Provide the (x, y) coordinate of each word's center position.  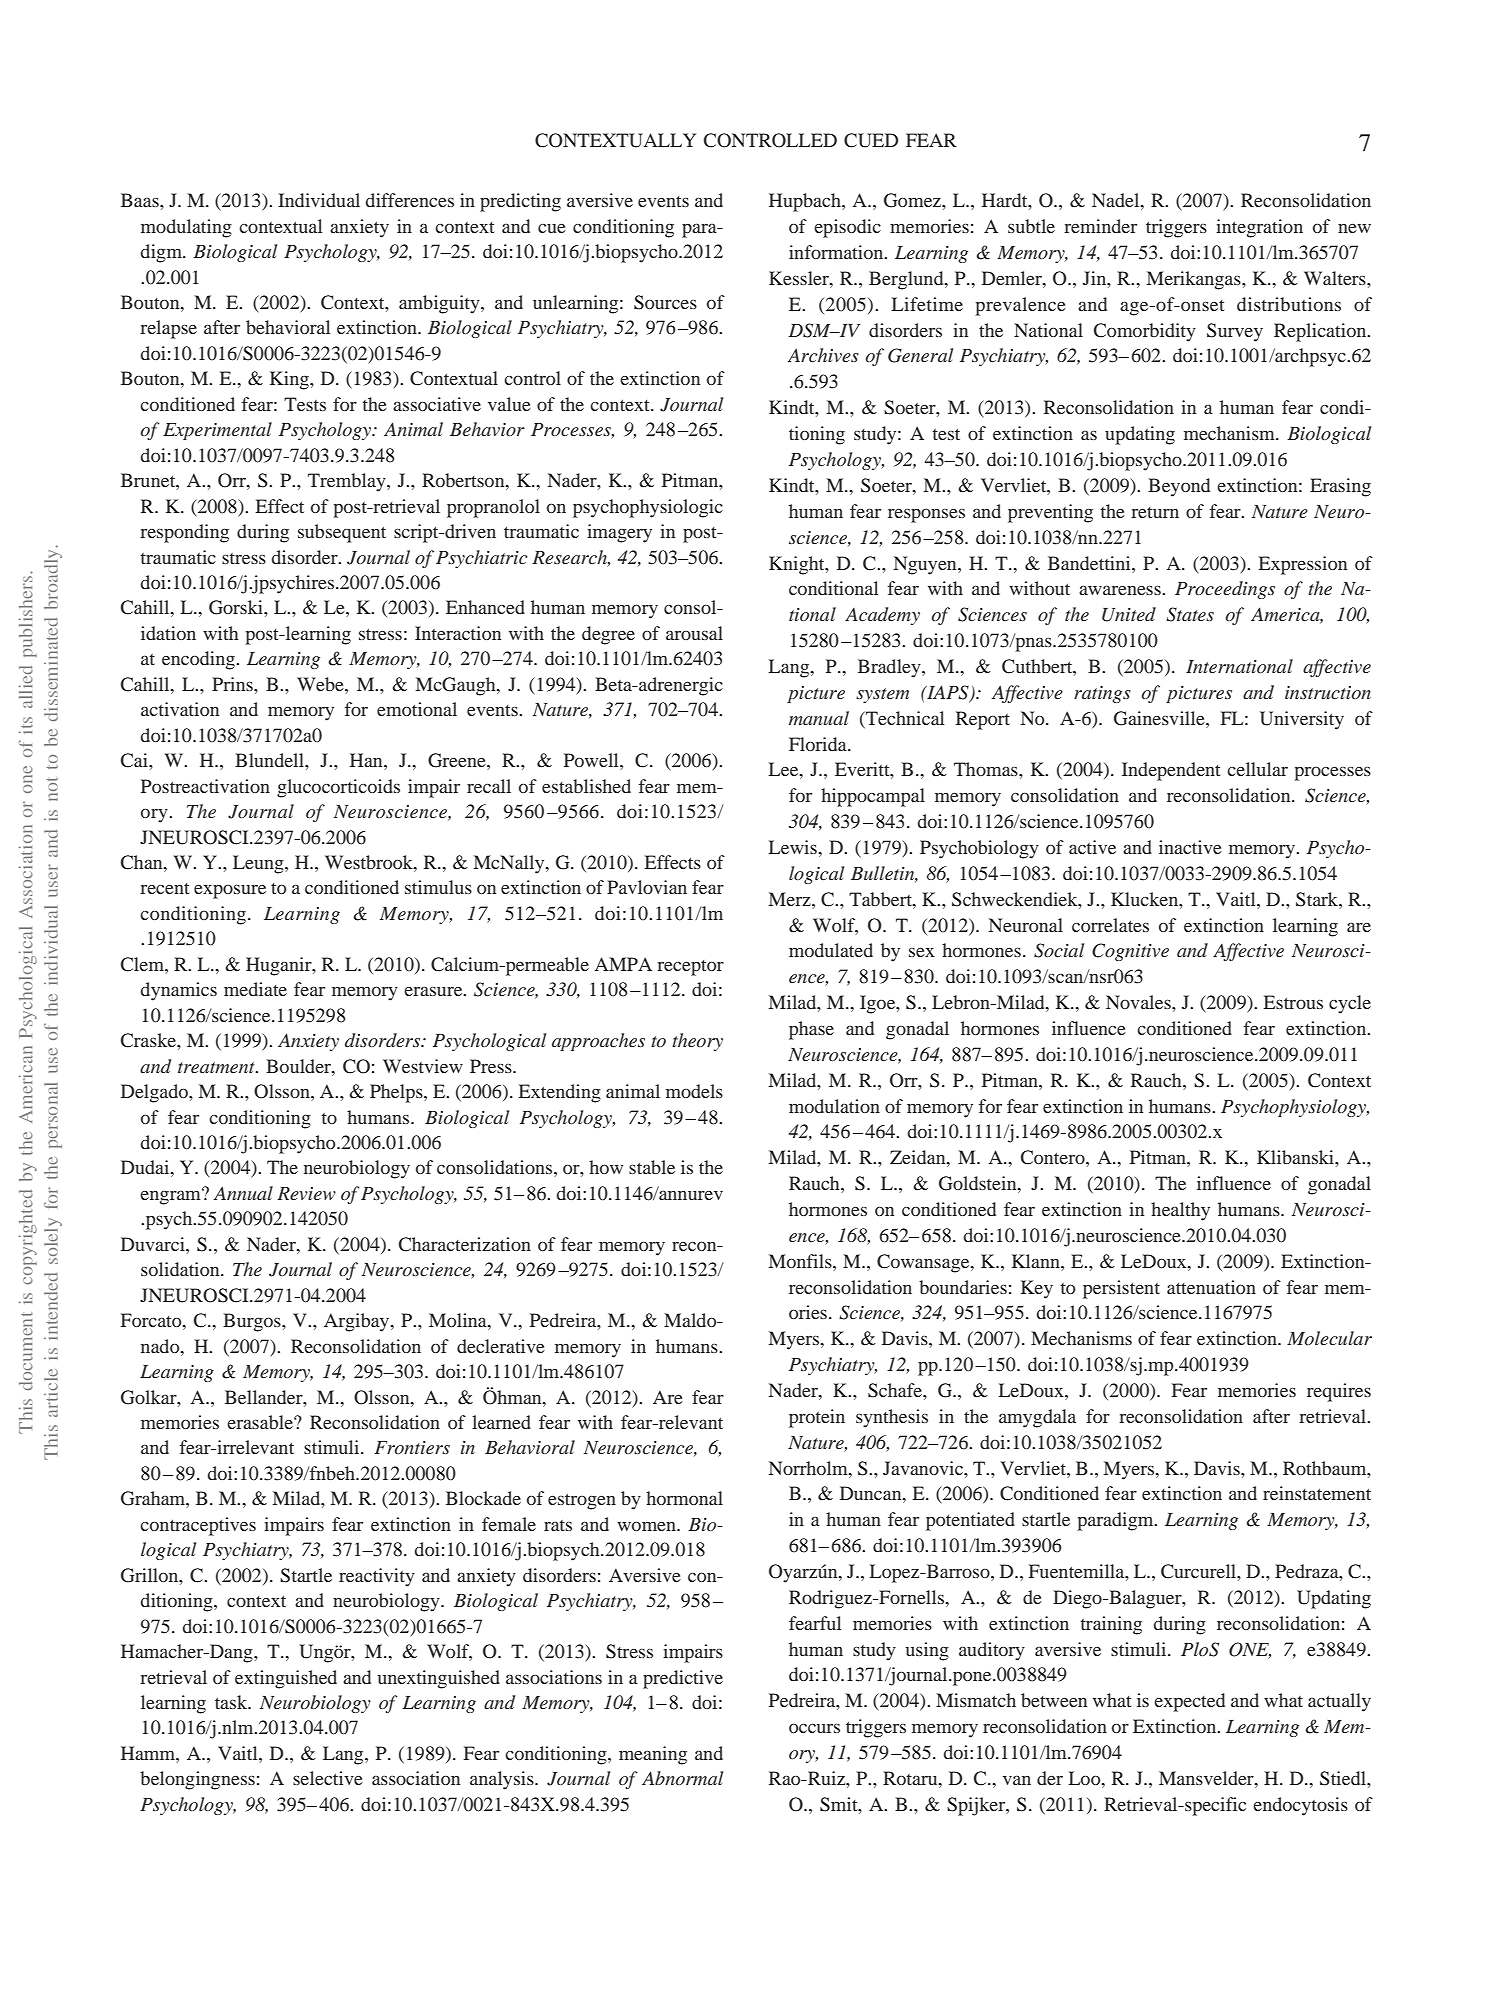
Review (306, 1193)
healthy (1180, 1211)
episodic (847, 228)
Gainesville (1160, 718)
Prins (233, 684)
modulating (186, 228)
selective (328, 1778)
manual (819, 718)
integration (1259, 228)
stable (652, 1167)
